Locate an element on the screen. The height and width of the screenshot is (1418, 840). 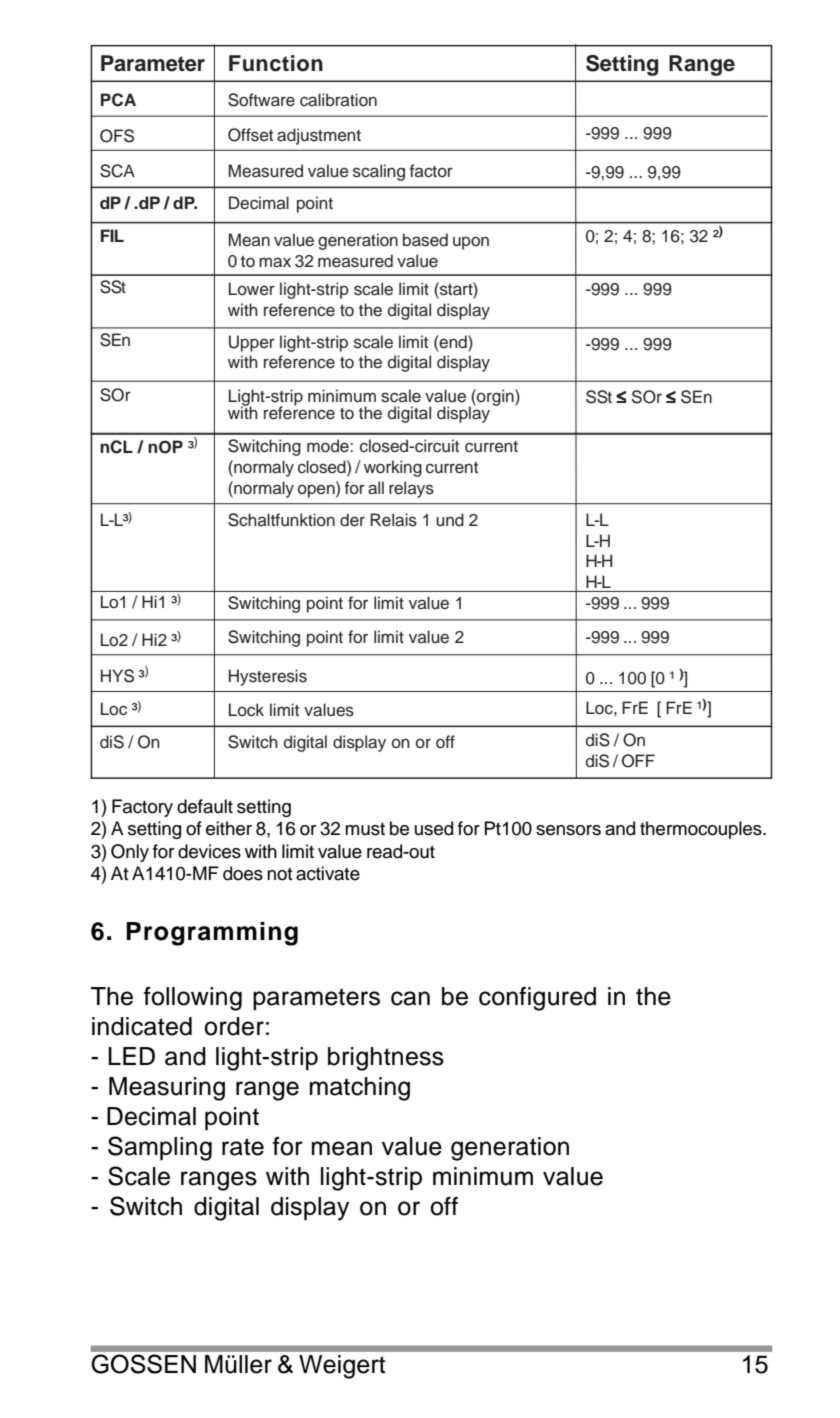
Upper is located at coordinates (252, 343).
